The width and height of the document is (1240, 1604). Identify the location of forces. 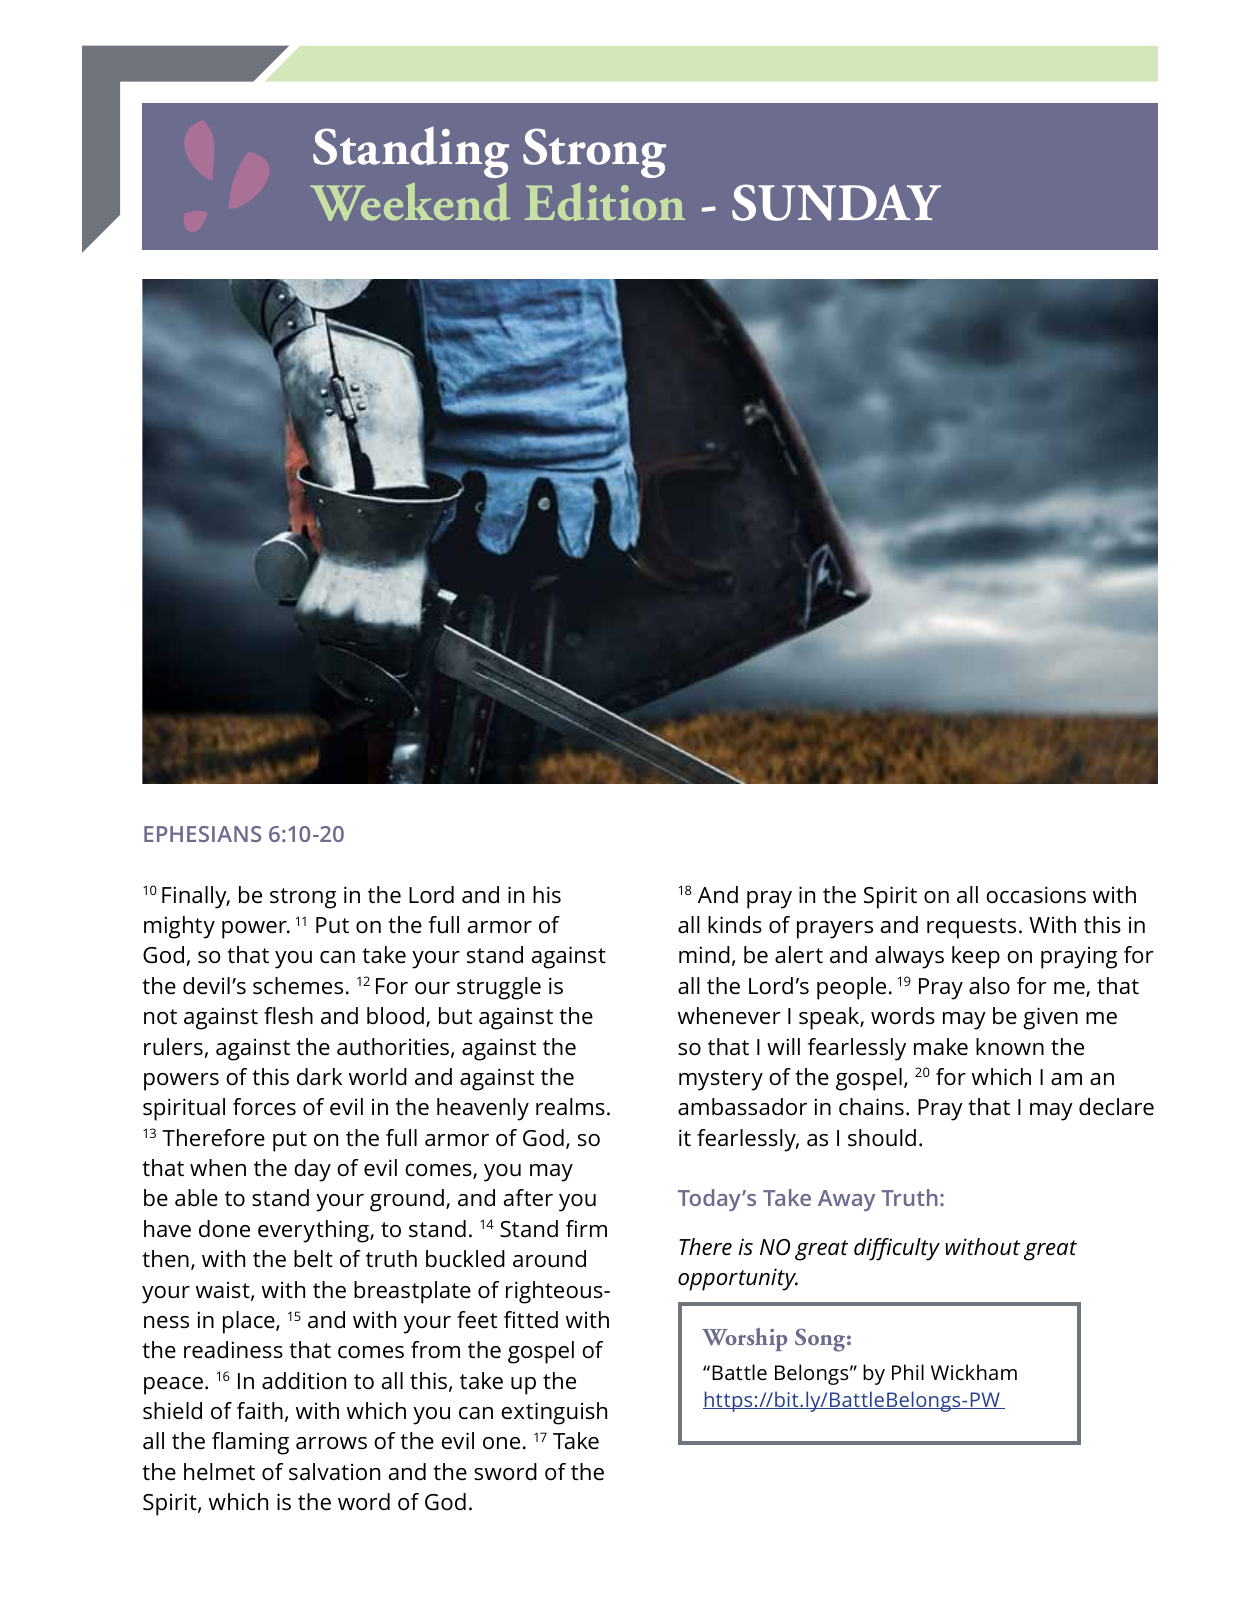
(264, 1107).
